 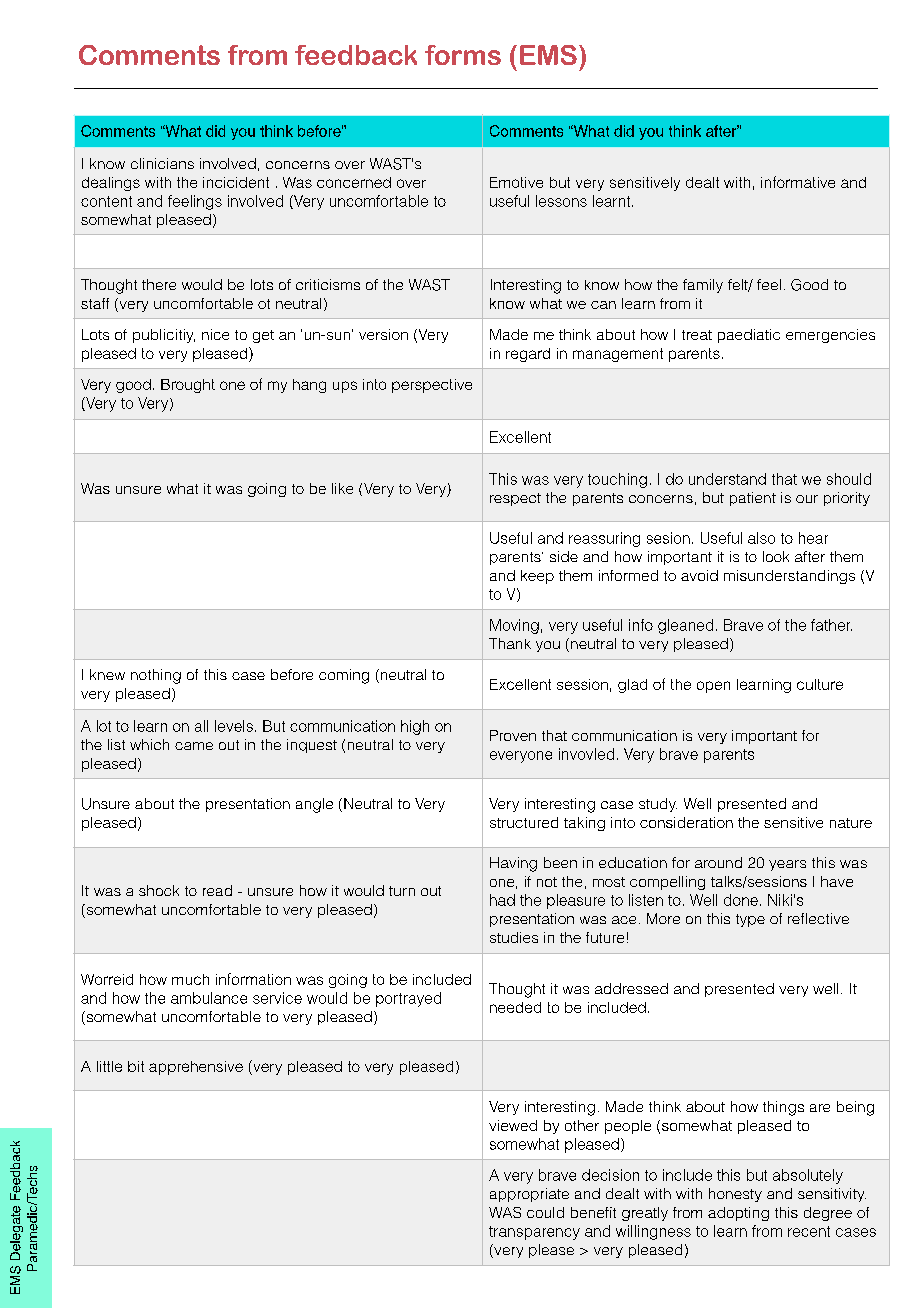 What do you see at coordinates (561, 201) in the page?
I see `lessons` at bounding box center [561, 201].
